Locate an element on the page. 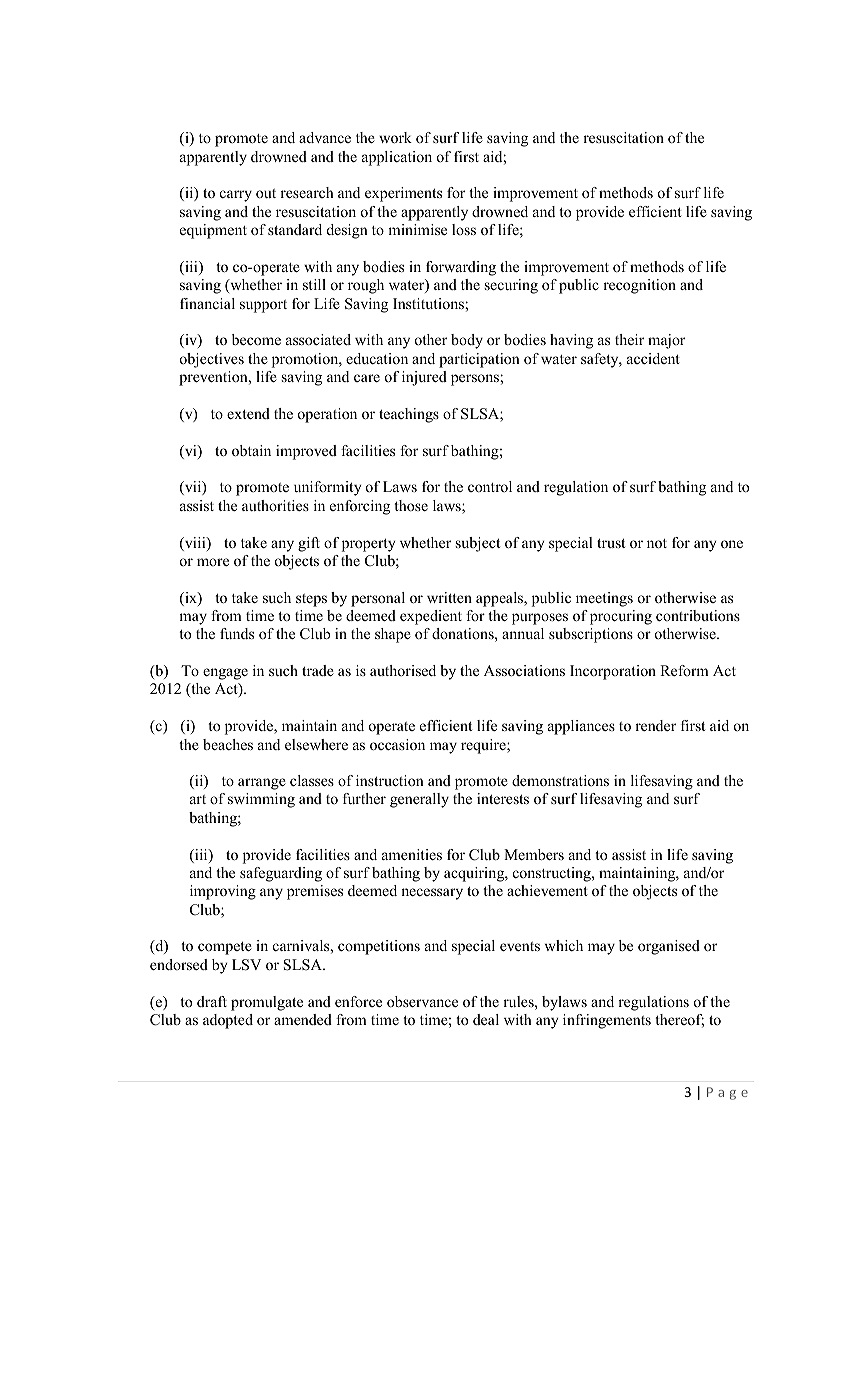 The height and width of the document is (1400, 849). not is located at coordinates (657, 543).
